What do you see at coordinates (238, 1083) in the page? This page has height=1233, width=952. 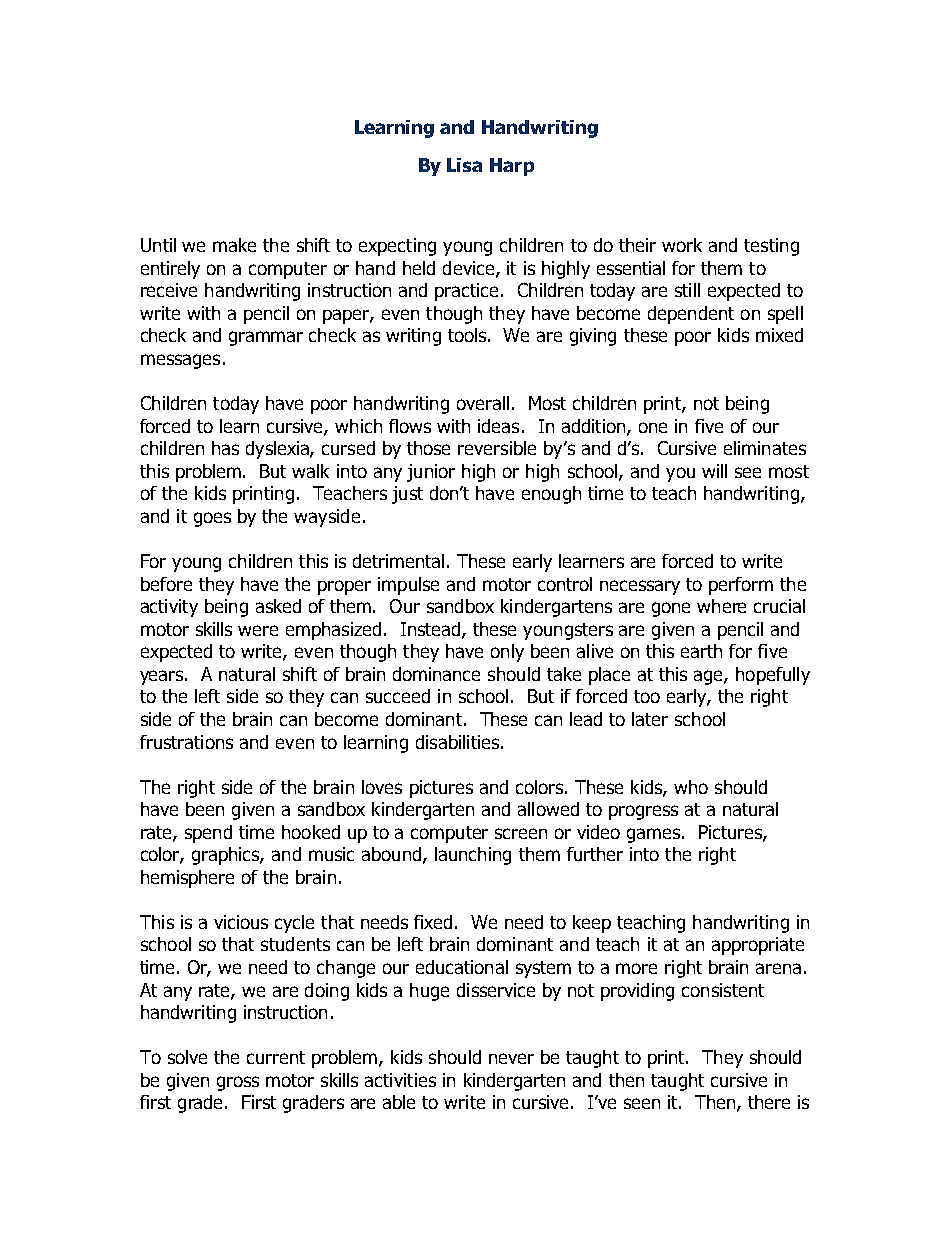 I see `gross` at bounding box center [238, 1083].
